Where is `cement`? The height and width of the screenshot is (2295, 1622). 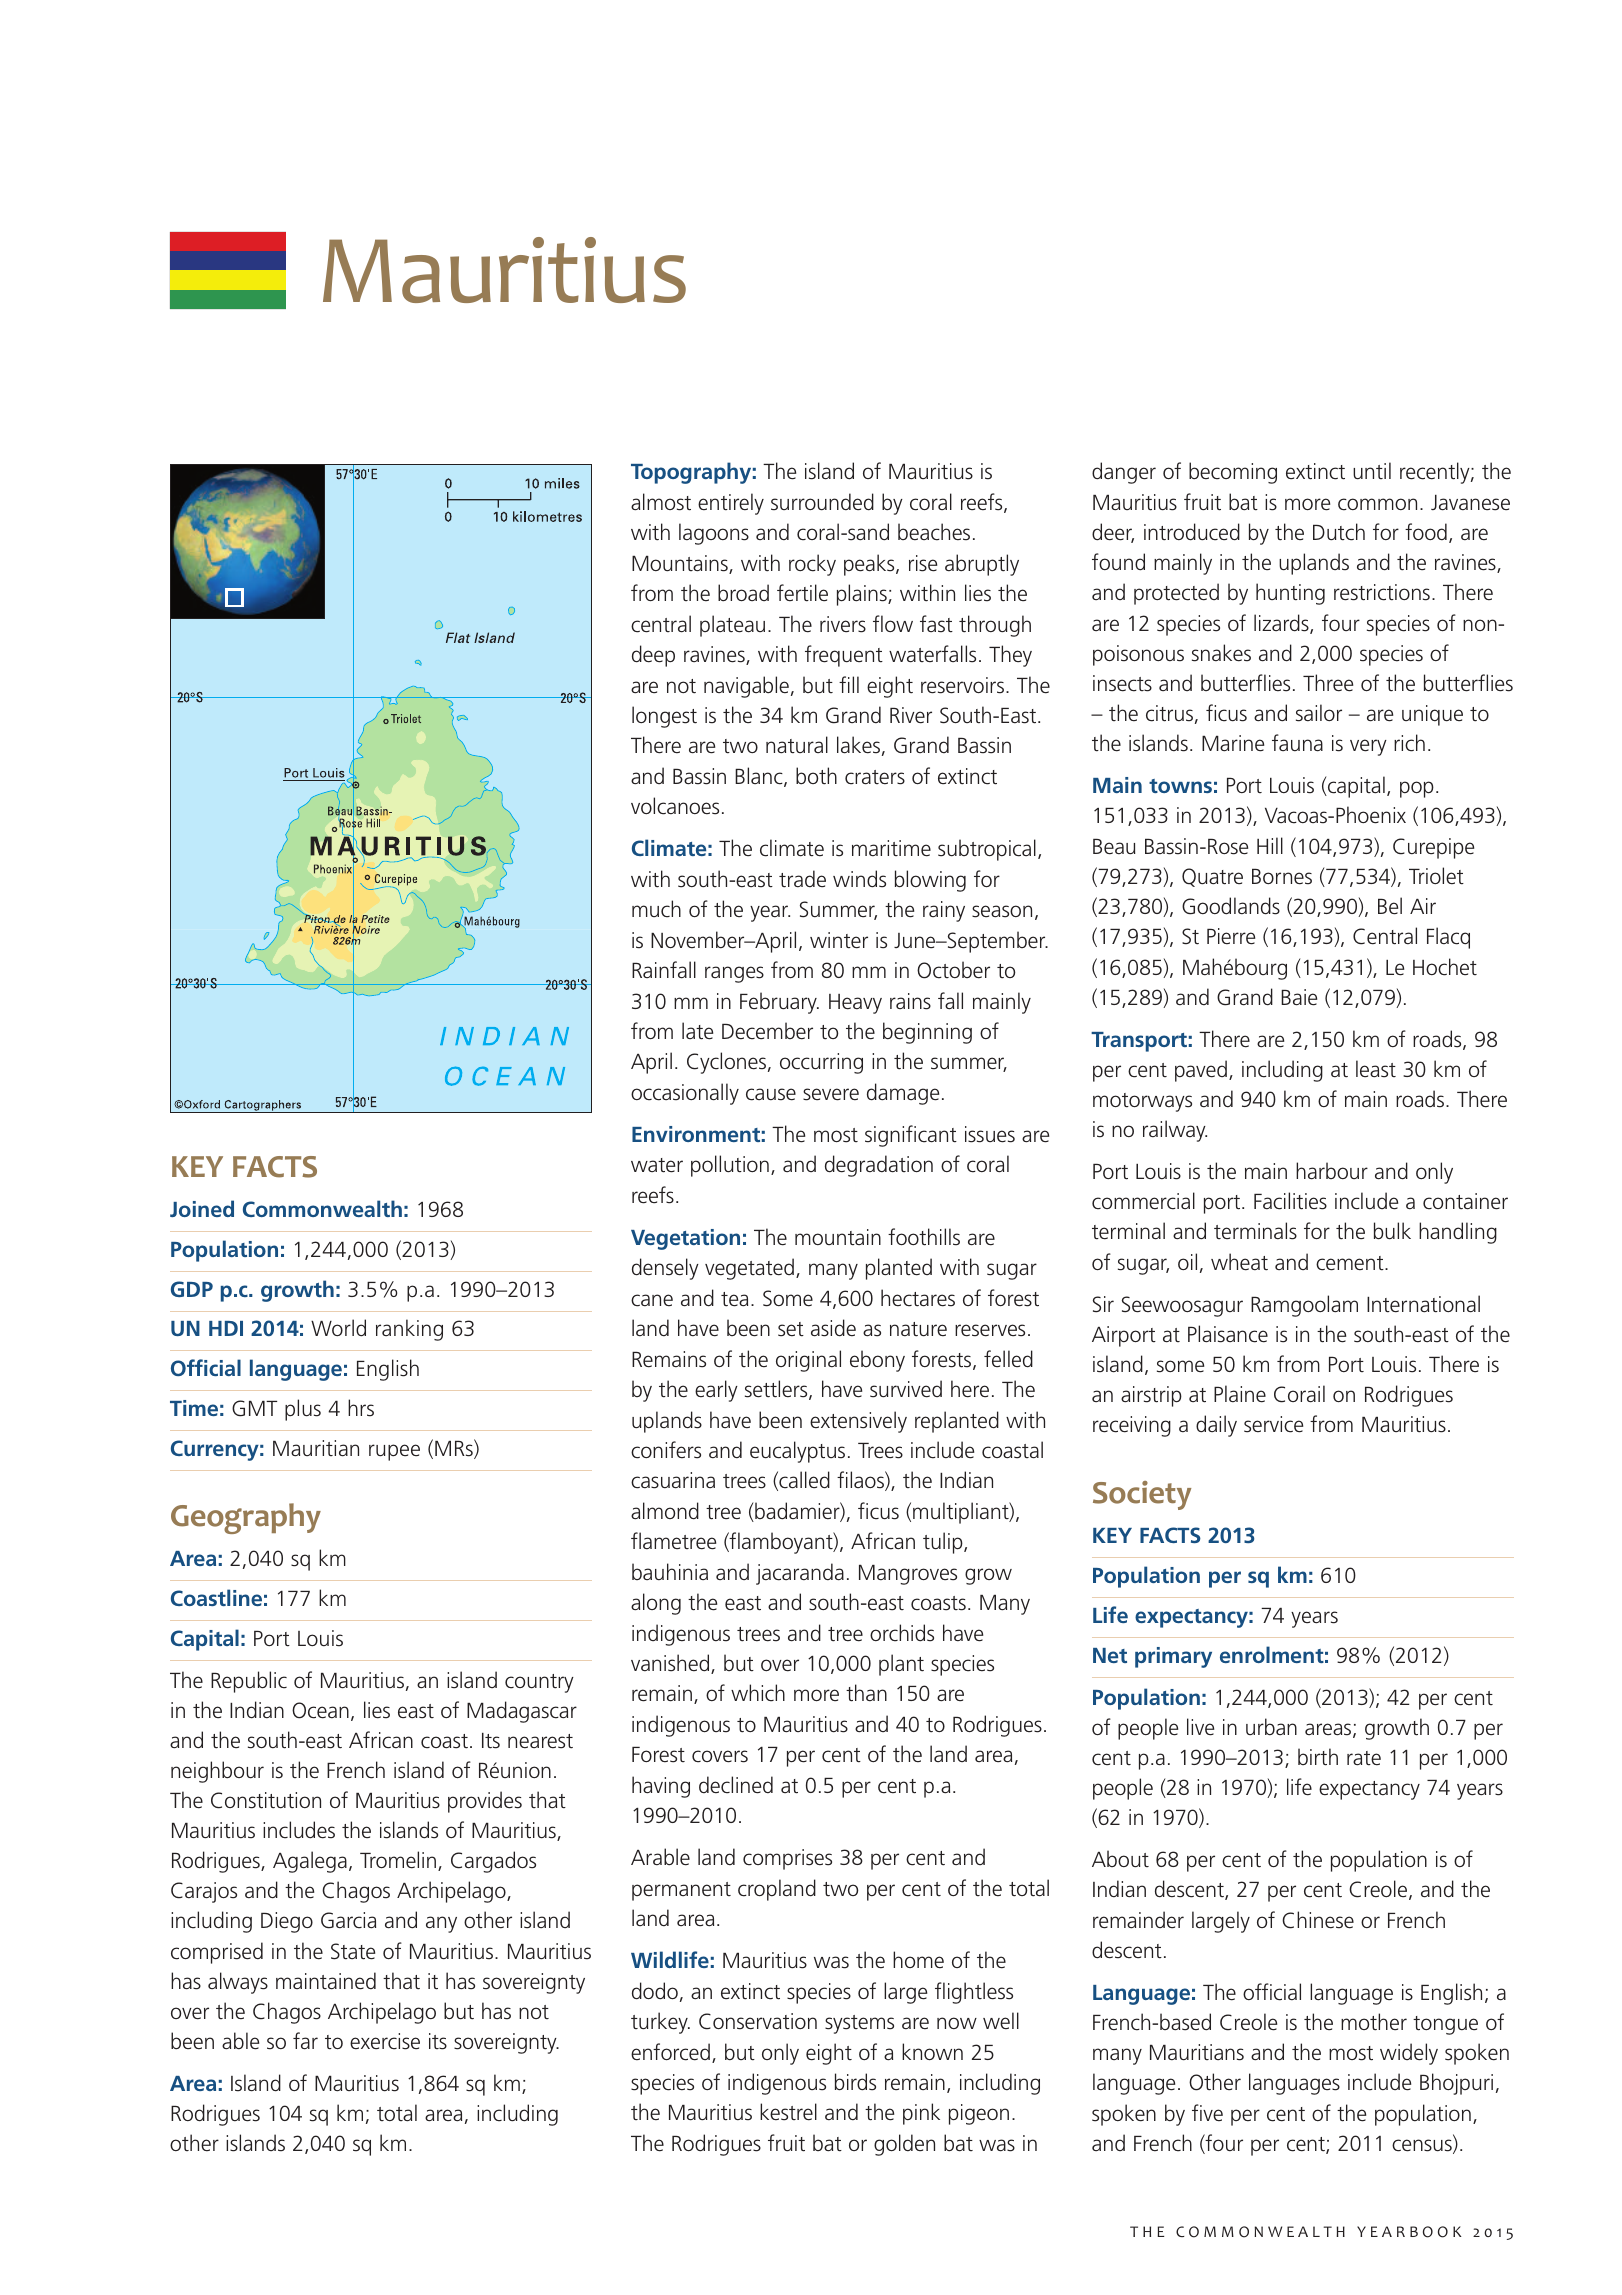
cement is located at coordinates (1351, 1263).
